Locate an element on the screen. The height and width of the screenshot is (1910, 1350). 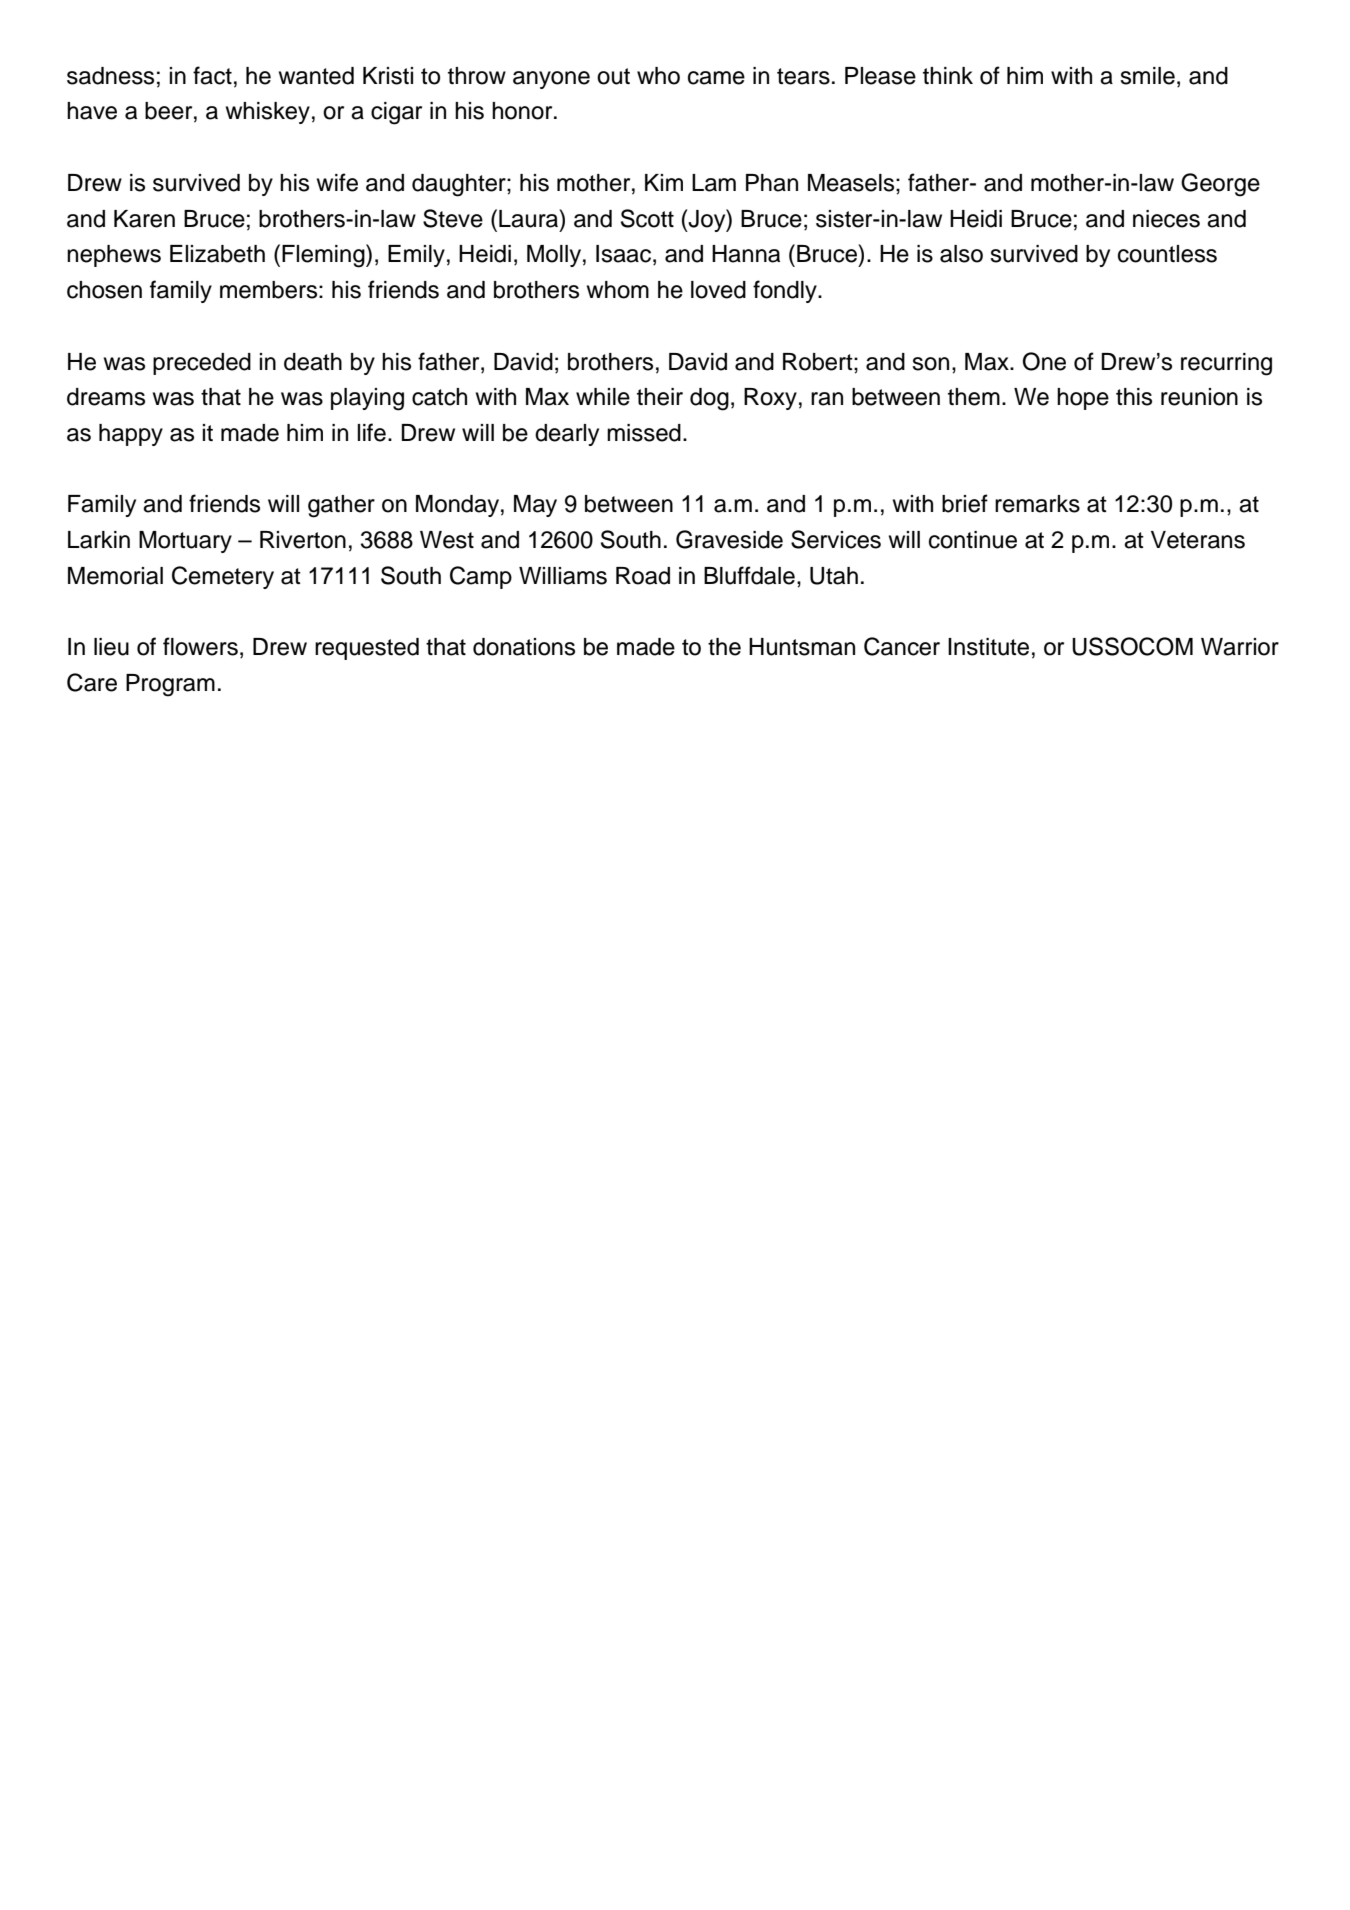
came is located at coordinates (716, 78).
